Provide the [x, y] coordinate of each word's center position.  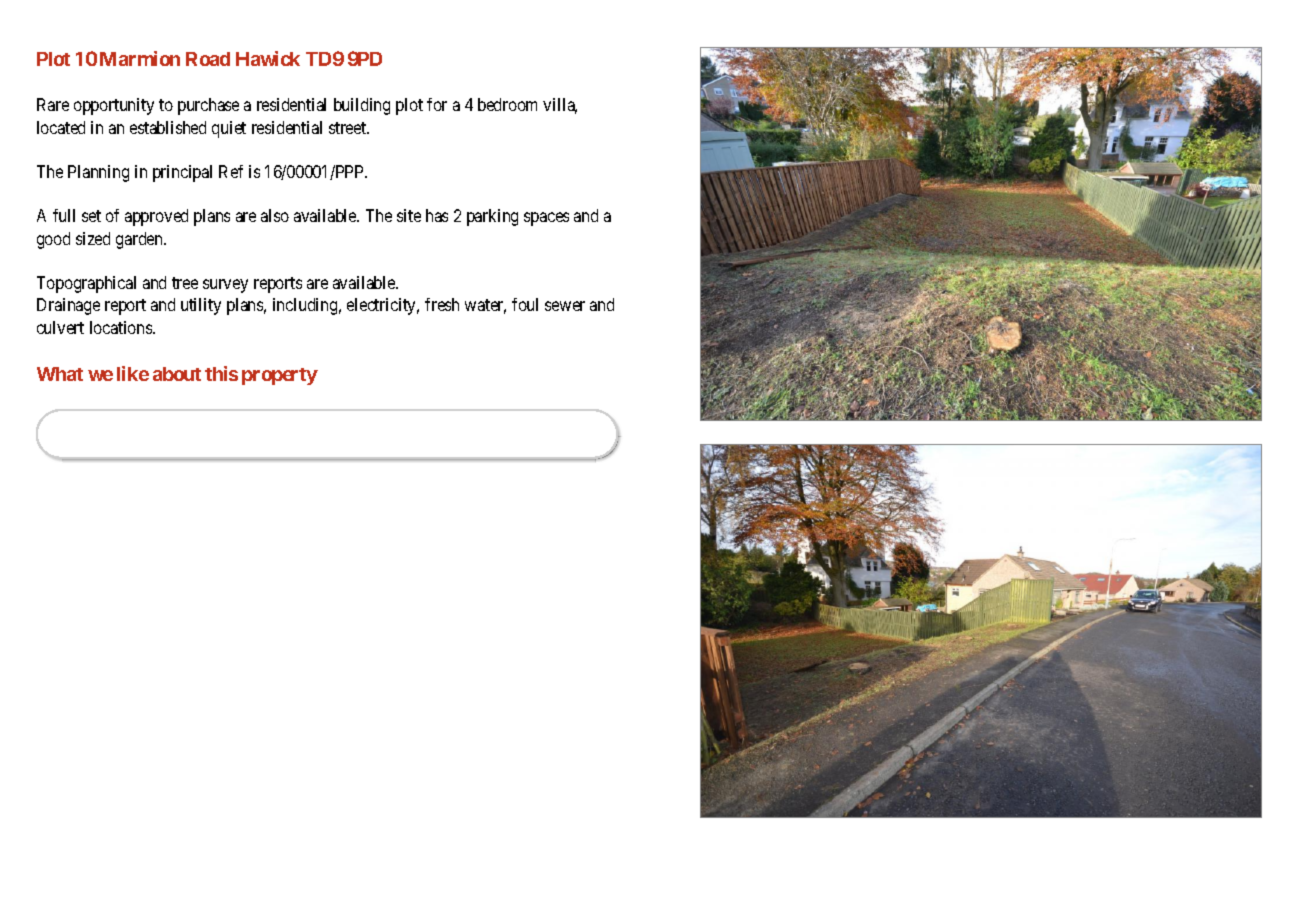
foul [525, 304]
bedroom [507, 104]
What [60, 374]
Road [208, 59]
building [362, 106]
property [280, 376]
